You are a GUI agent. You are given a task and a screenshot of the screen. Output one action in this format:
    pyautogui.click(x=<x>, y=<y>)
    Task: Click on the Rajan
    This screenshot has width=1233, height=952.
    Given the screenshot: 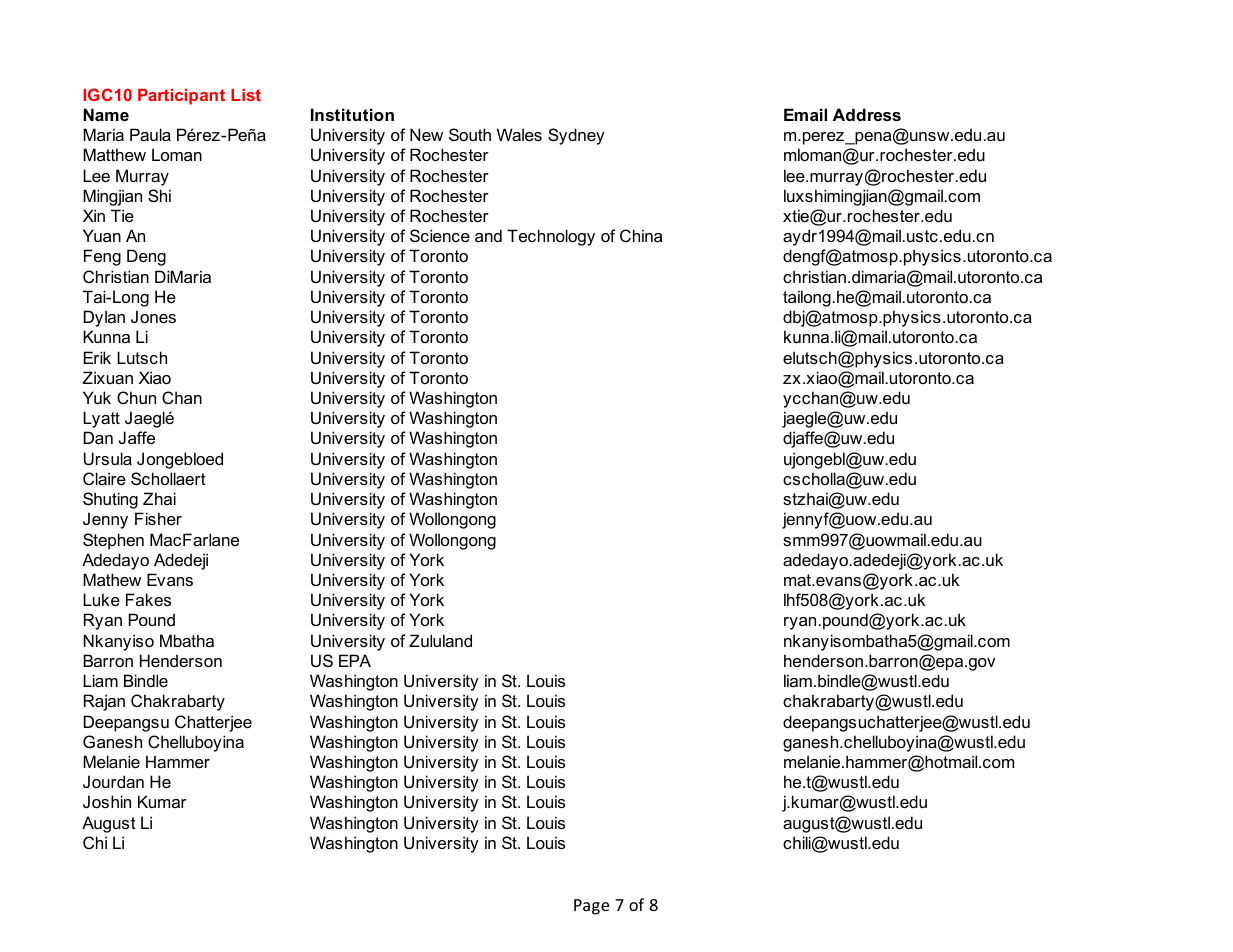 What is the action you would take?
    pyautogui.click(x=104, y=702)
